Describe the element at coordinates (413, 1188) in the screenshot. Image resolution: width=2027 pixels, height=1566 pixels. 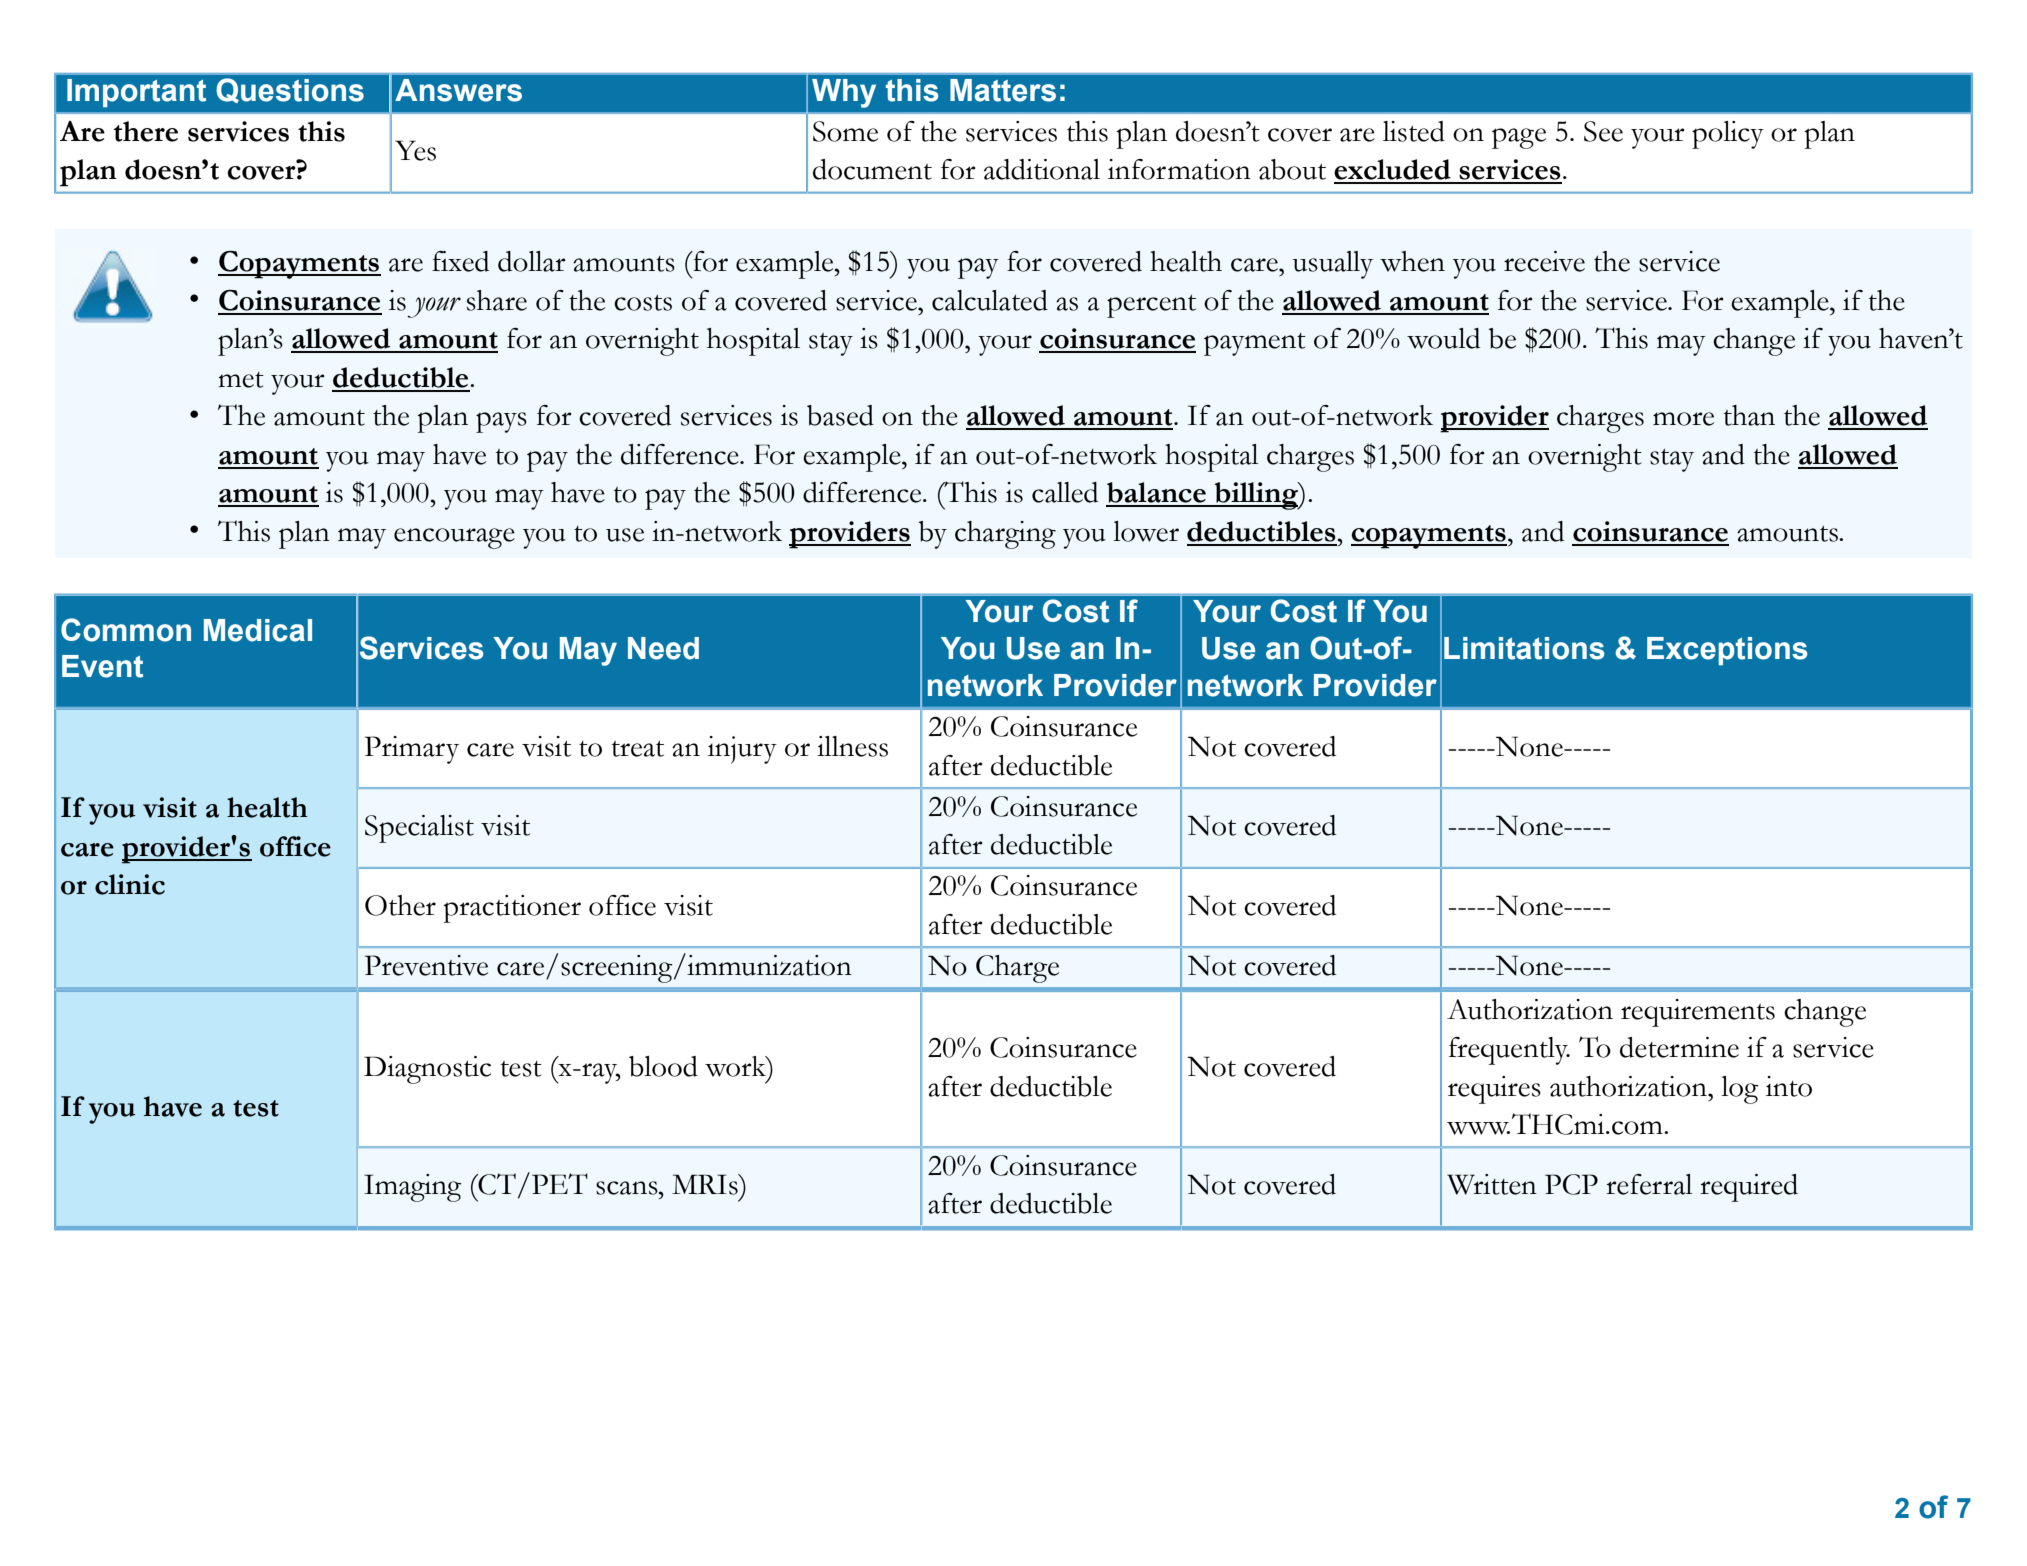
I see `Imaging` at that location.
